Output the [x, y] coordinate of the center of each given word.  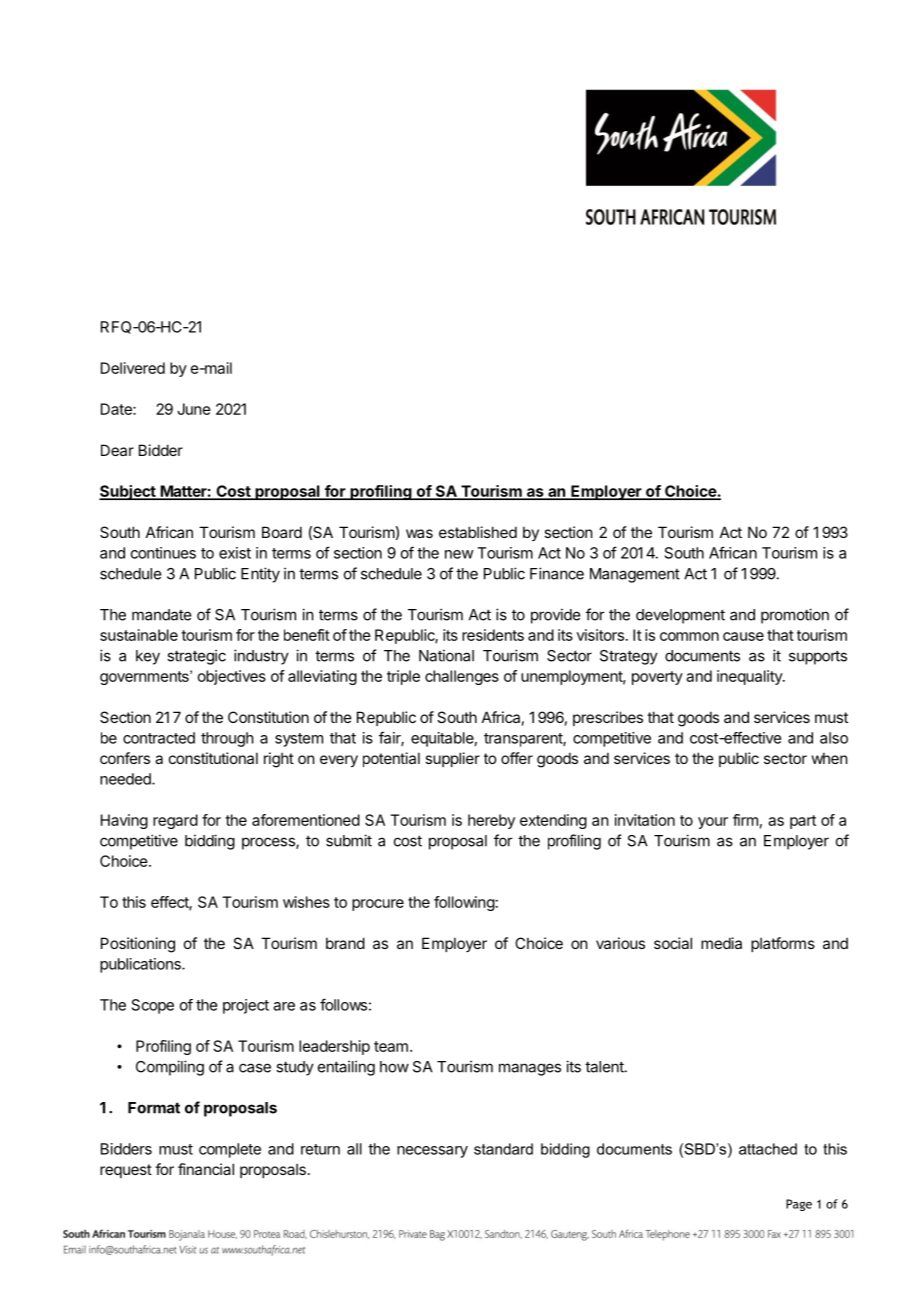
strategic [196, 657]
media [721, 943]
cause [743, 636]
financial [206, 1169]
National [446, 655]
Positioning [138, 945]
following [464, 903]
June [194, 409]
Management [635, 575]
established [478, 532]
